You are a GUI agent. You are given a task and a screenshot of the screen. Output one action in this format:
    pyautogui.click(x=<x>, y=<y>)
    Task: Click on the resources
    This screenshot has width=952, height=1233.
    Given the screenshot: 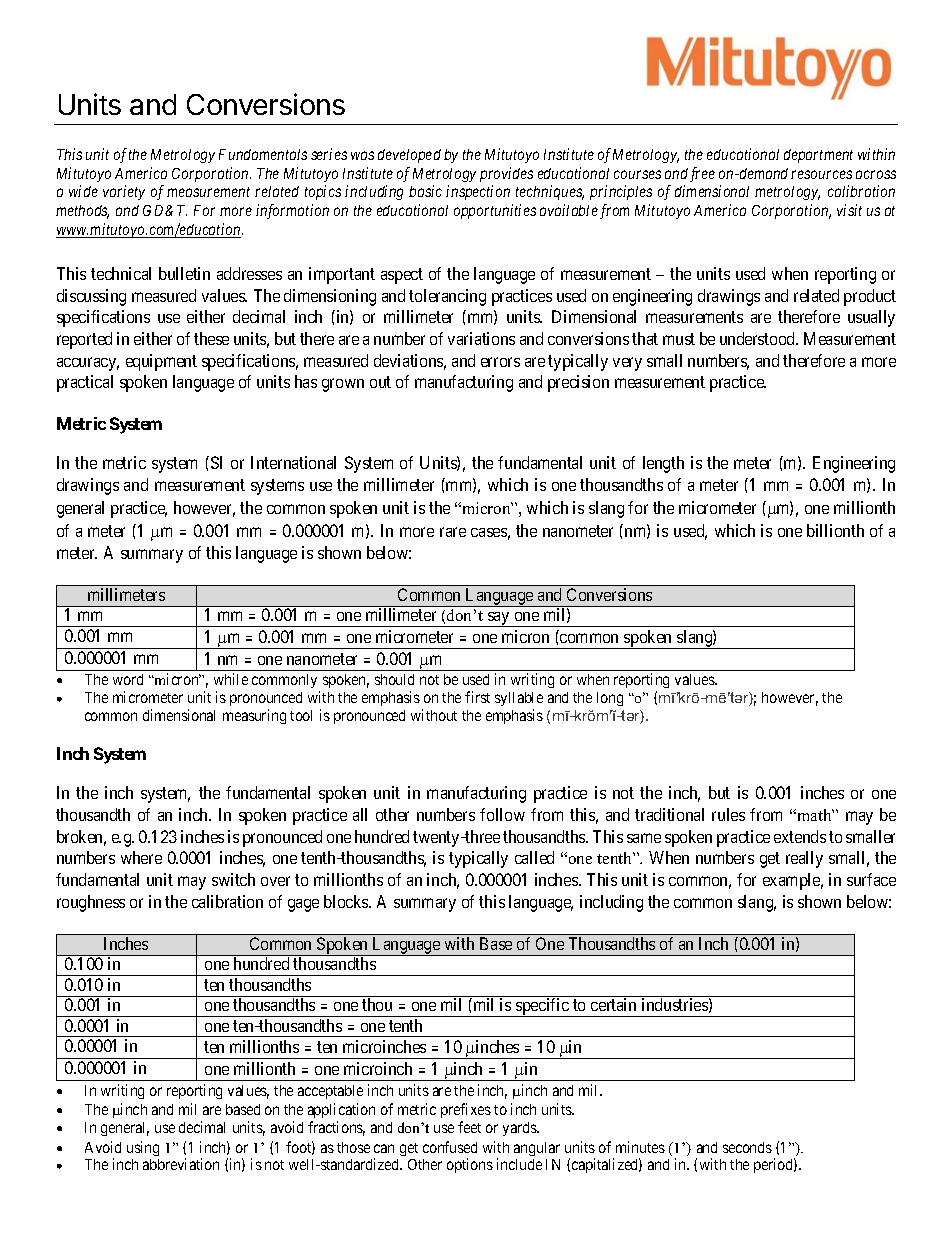 What is the action you would take?
    pyautogui.click(x=821, y=174)
